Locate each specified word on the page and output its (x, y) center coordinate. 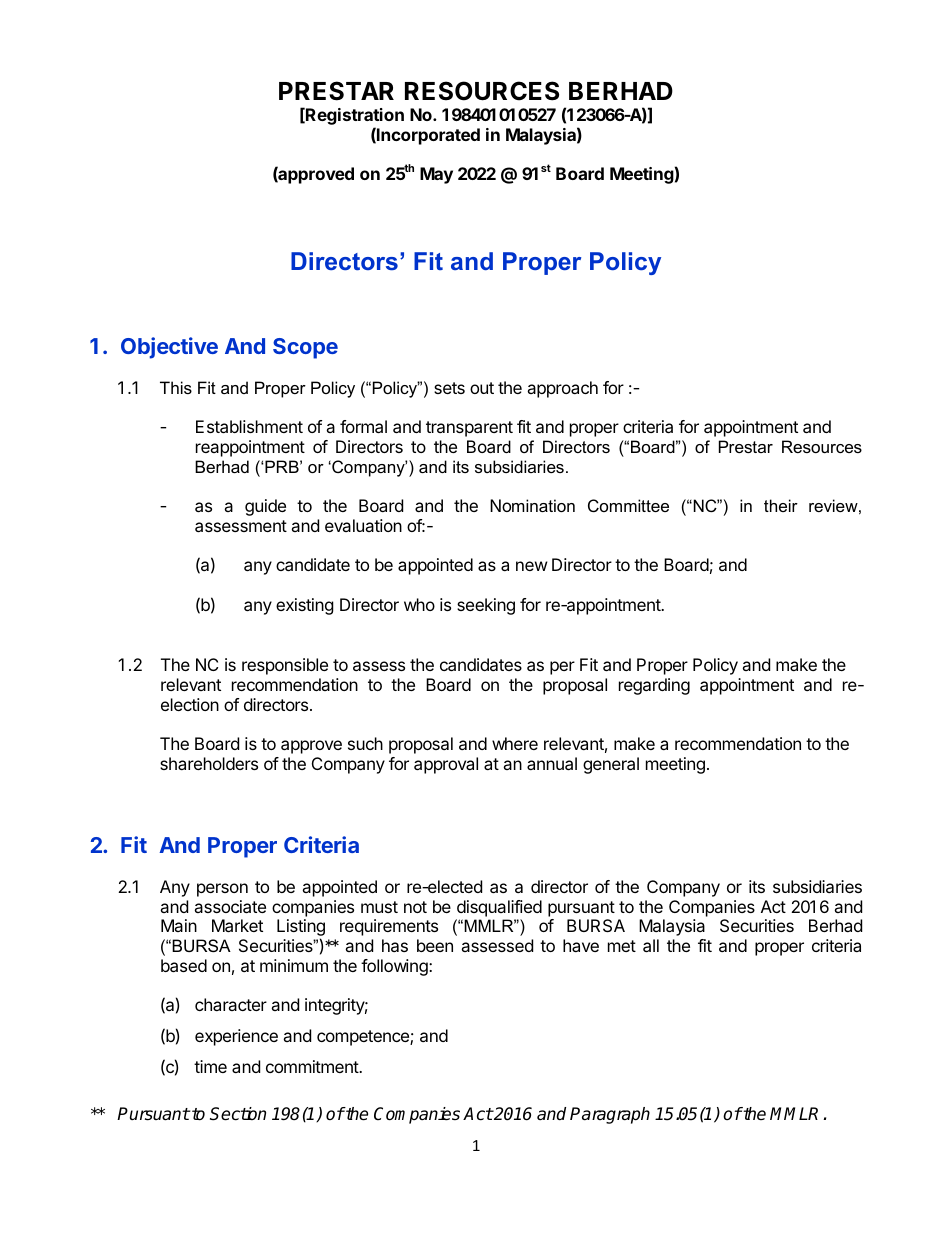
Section (238, 1114)
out (482, 388)
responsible (285, 666)
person (222, 890)
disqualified (499, 908)
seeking (486, 606)
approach (562, 389)
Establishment (249, 426)
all (651, 945)
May (436, 175)
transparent (469, 429)
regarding (654, 686)
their (781, 505)
